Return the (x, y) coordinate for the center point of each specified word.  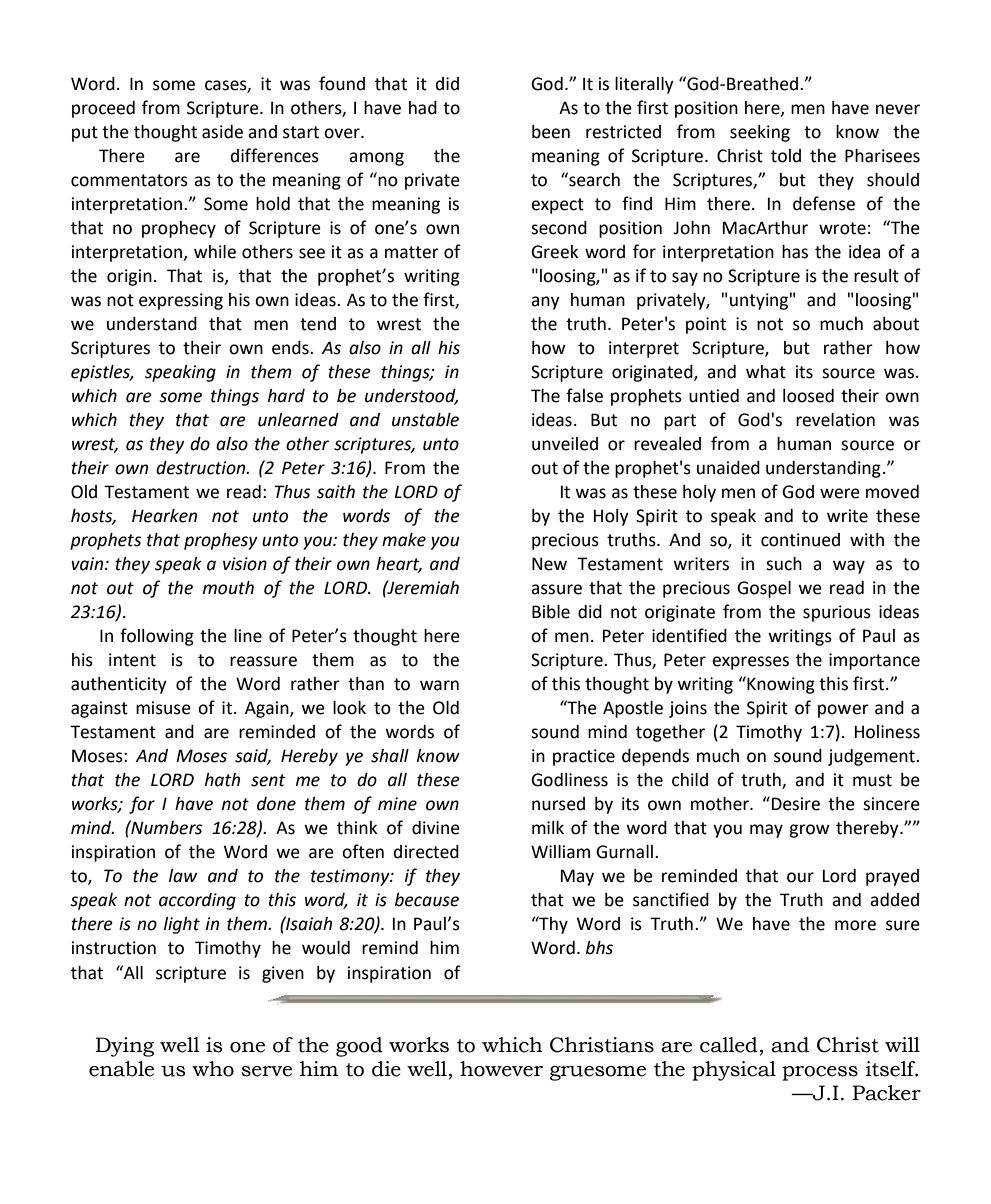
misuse (163, 708)
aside (222, 132)
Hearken (164, 516)
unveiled (565, 444)
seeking (760, 133)
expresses (750, 663)
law (183, 876)
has (795, 252)
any (545, 303)
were (840, 493)
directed (426, 852)
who (213, 1069)
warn (439, 685)
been (551, 132)
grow (809, 831)
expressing (181, 301)
